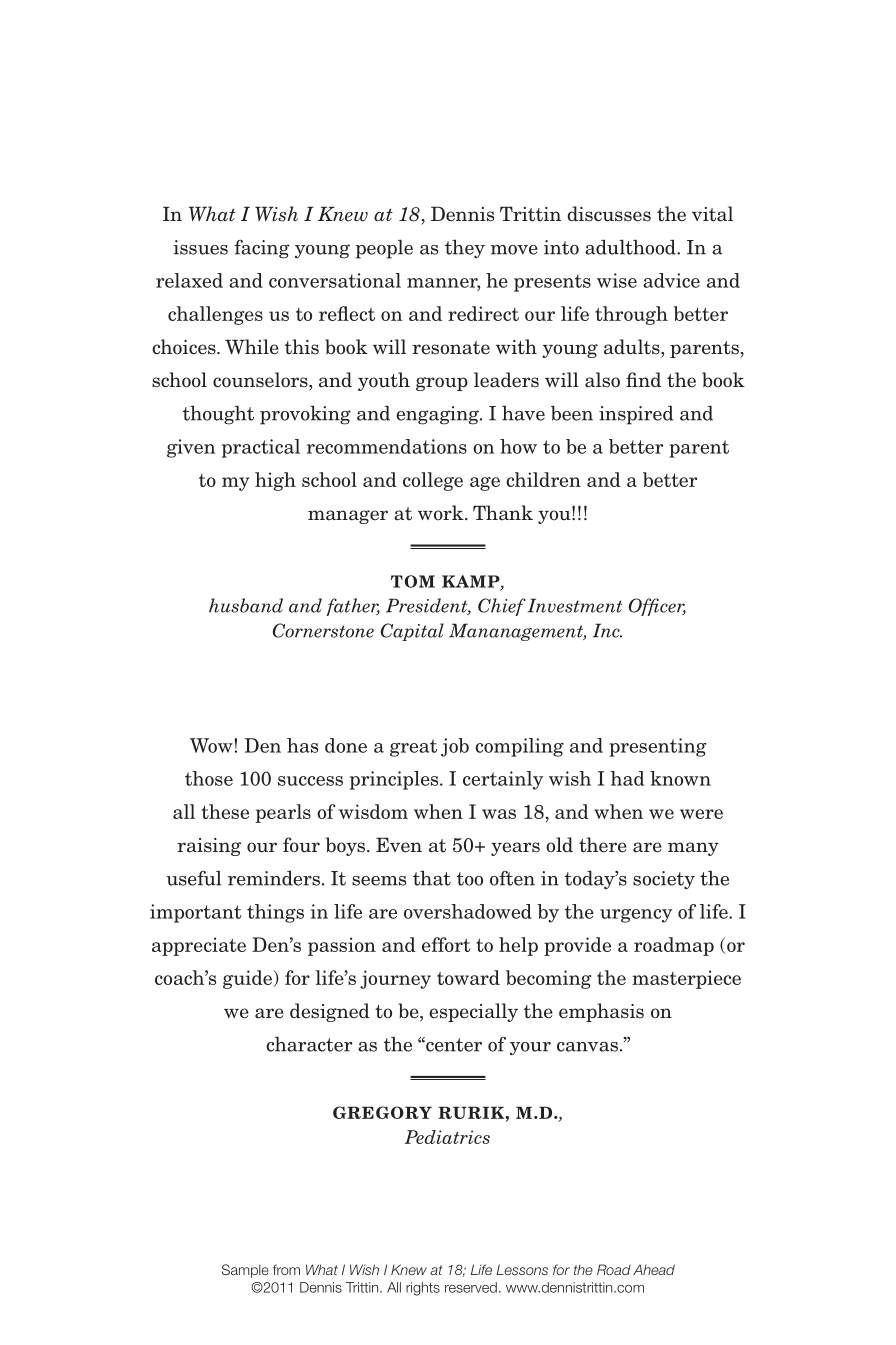 This document has width=896, height=1345. I want to click on reserved, so click(471, 1287).
